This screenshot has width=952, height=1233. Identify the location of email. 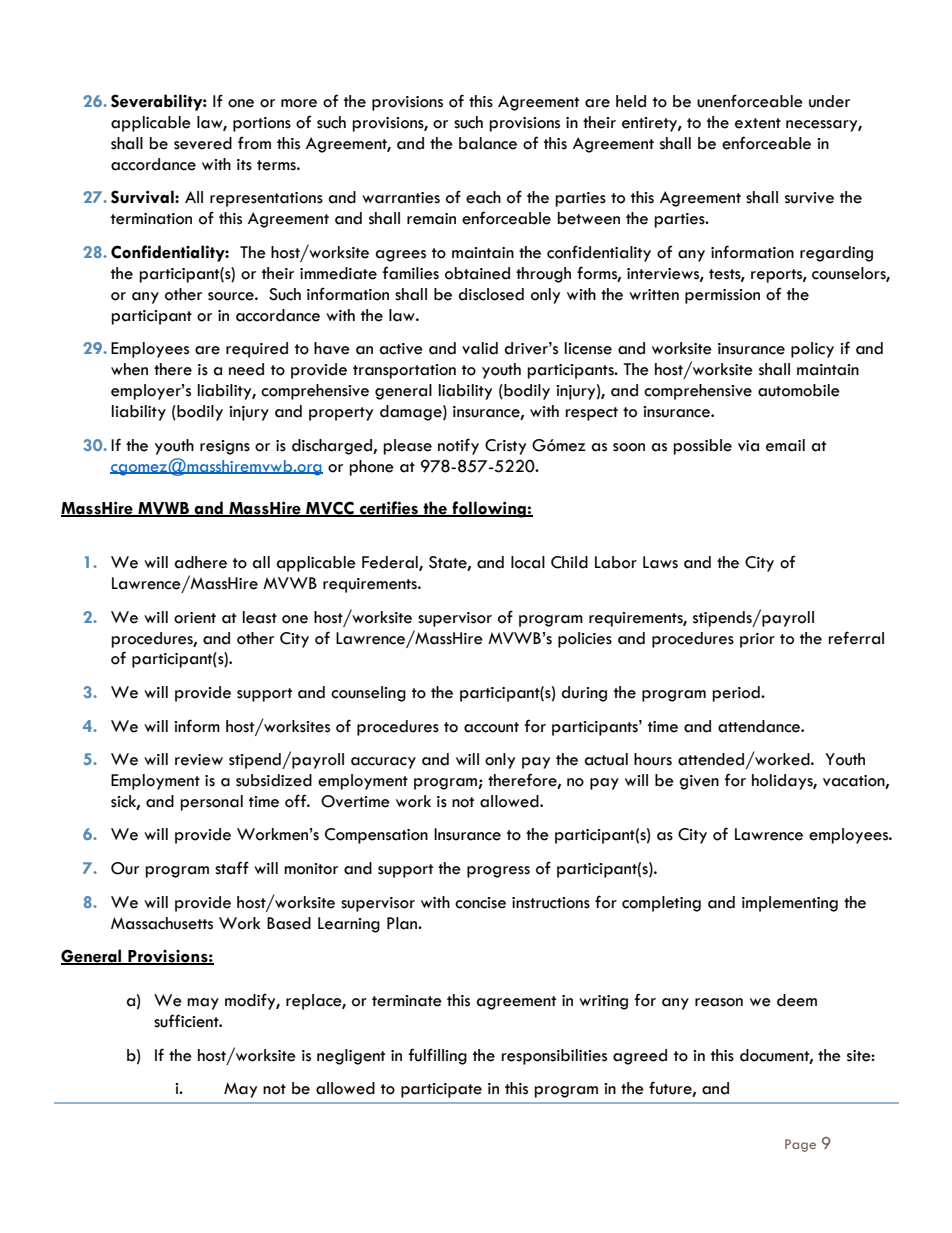
(785, 445).
